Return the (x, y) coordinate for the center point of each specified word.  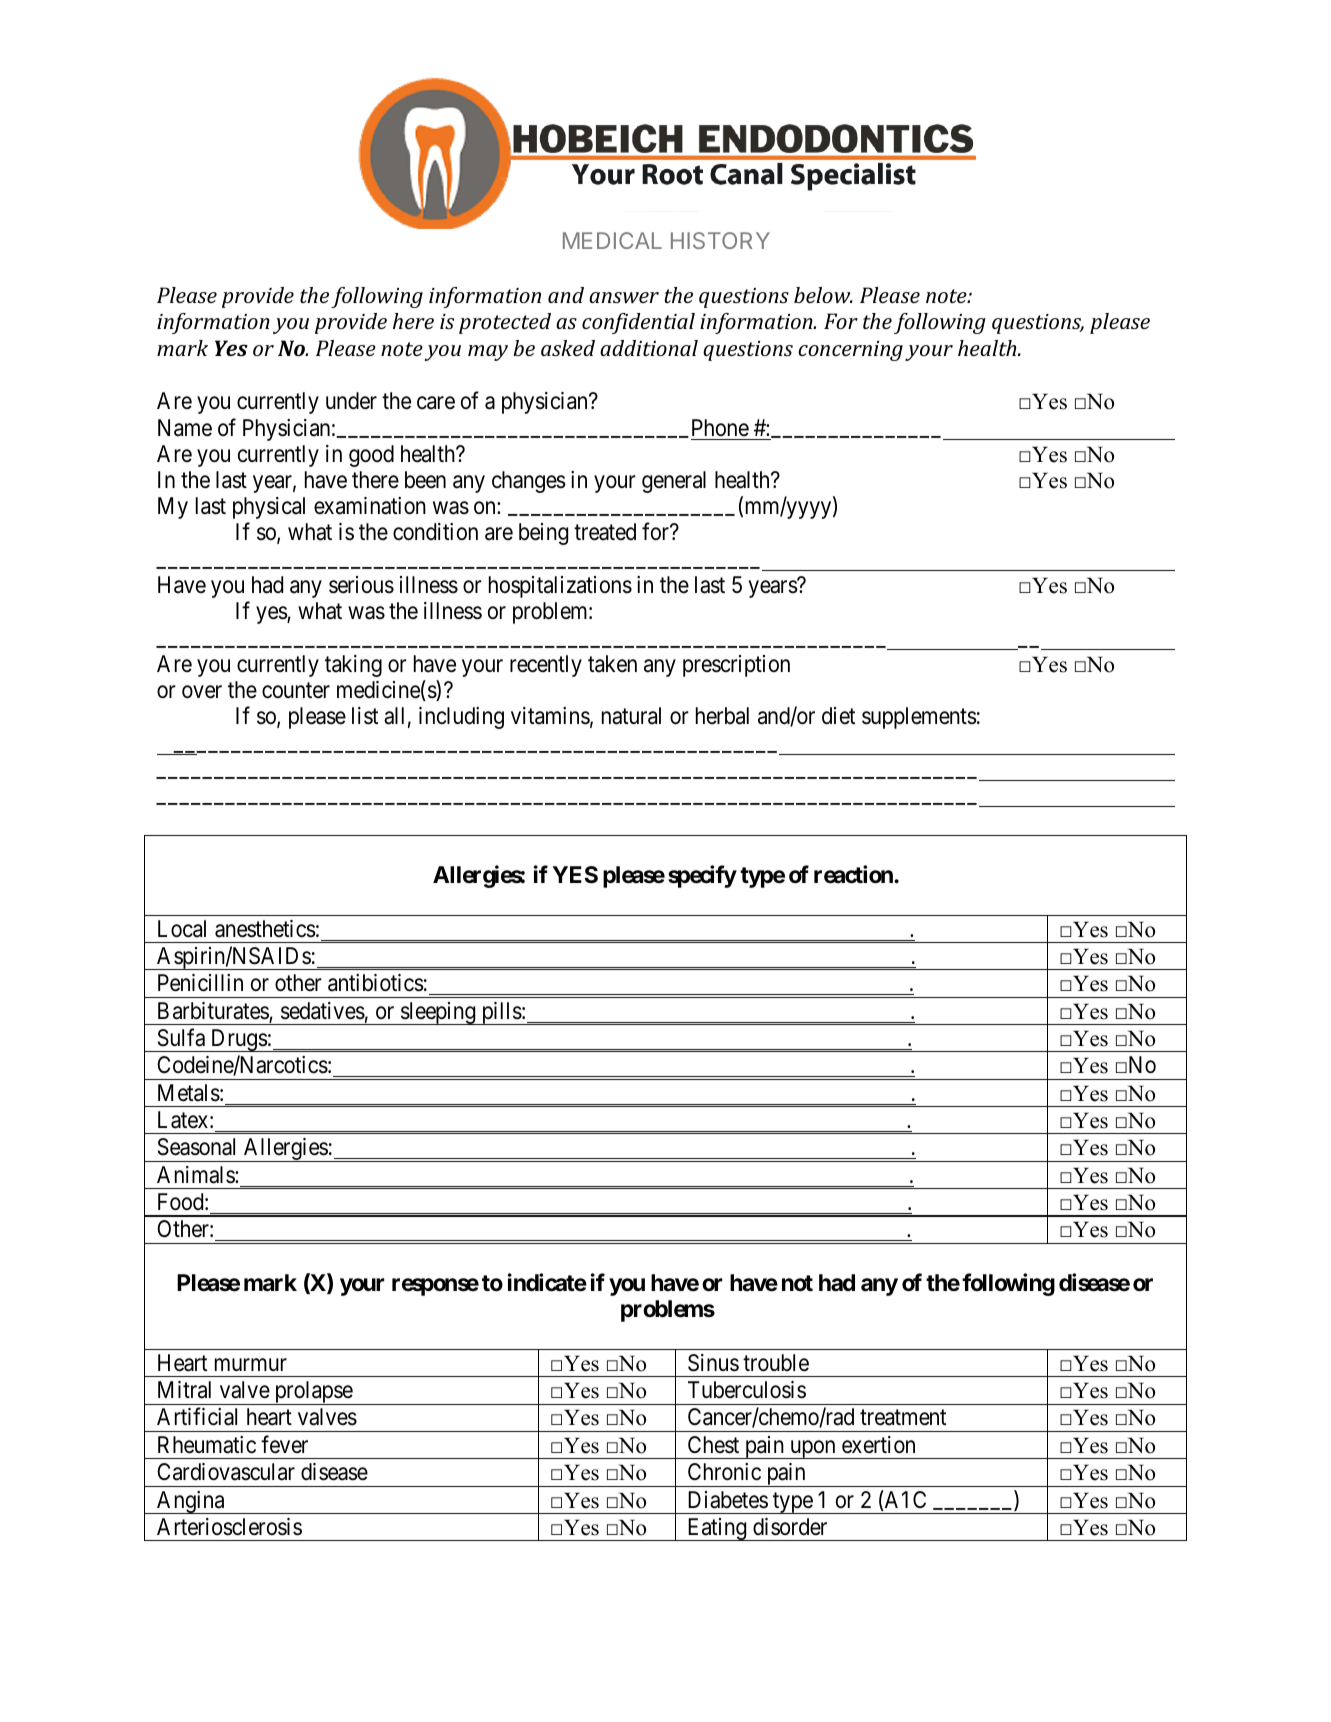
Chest (713, 1445)
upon (813, 1449)
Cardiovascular (226, 1472)
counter (296, 691)
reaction (854, 874)
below (823, 295)
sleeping (438, 1013)
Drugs (238, 1040)
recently (546, 666)
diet (838, 716)
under (351, 401)
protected (505, 323)
